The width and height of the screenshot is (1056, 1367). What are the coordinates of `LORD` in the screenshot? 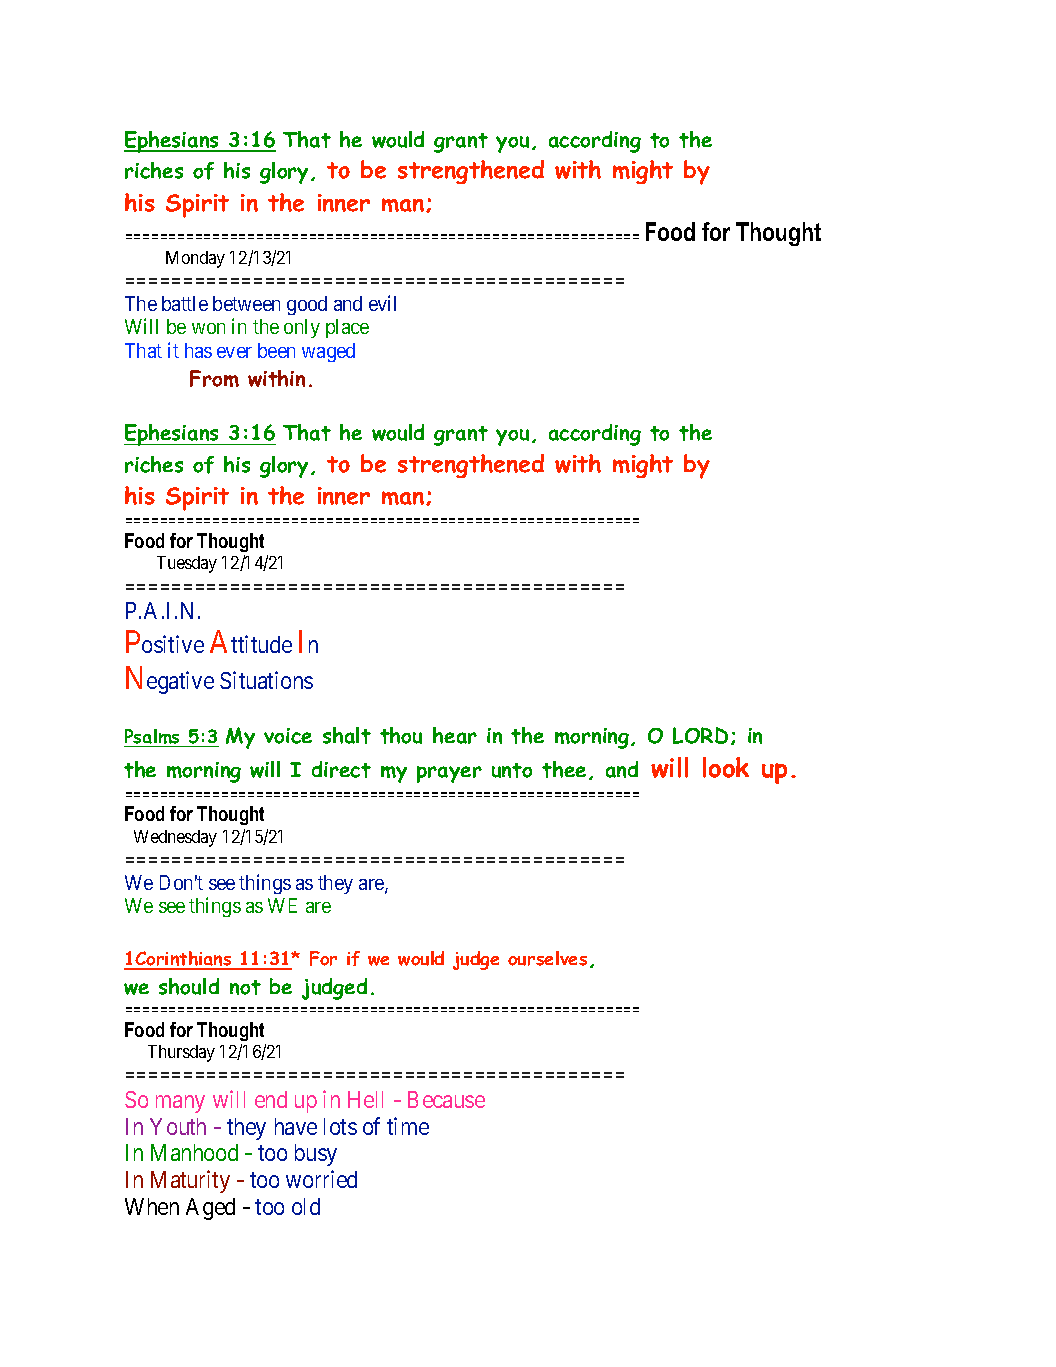 It's located at (700, 735).
